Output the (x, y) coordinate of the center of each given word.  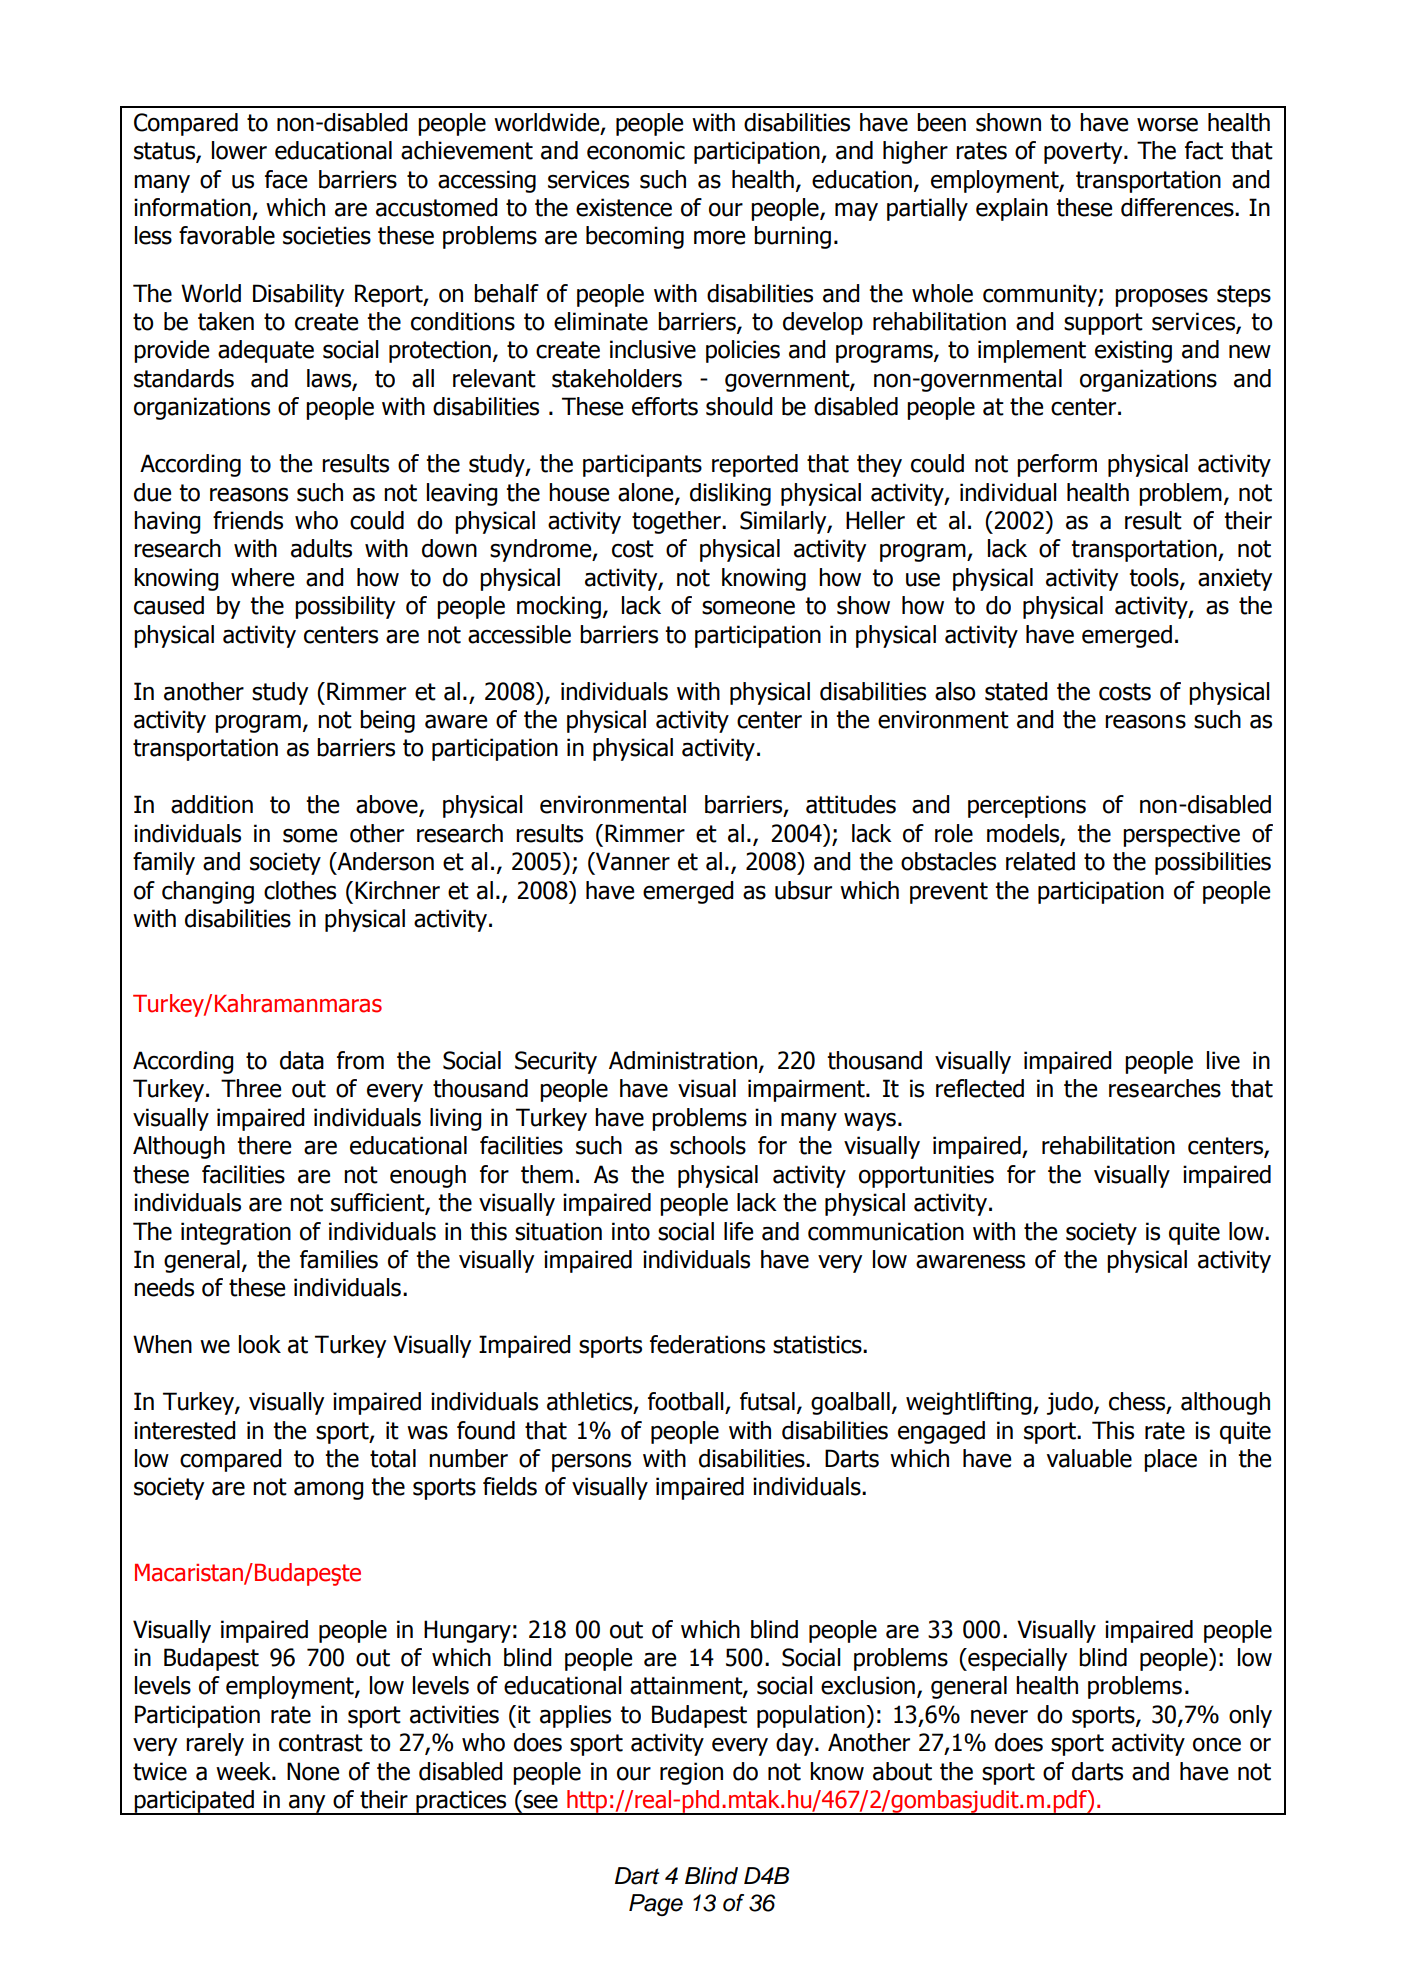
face (286, 179)
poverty (1084, 153)
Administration (683, 1060)
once (1217, 1745)
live (1223, 1060)
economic (636, 150)
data (302, 1060)
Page (656, 1905)
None (313, 1771)
